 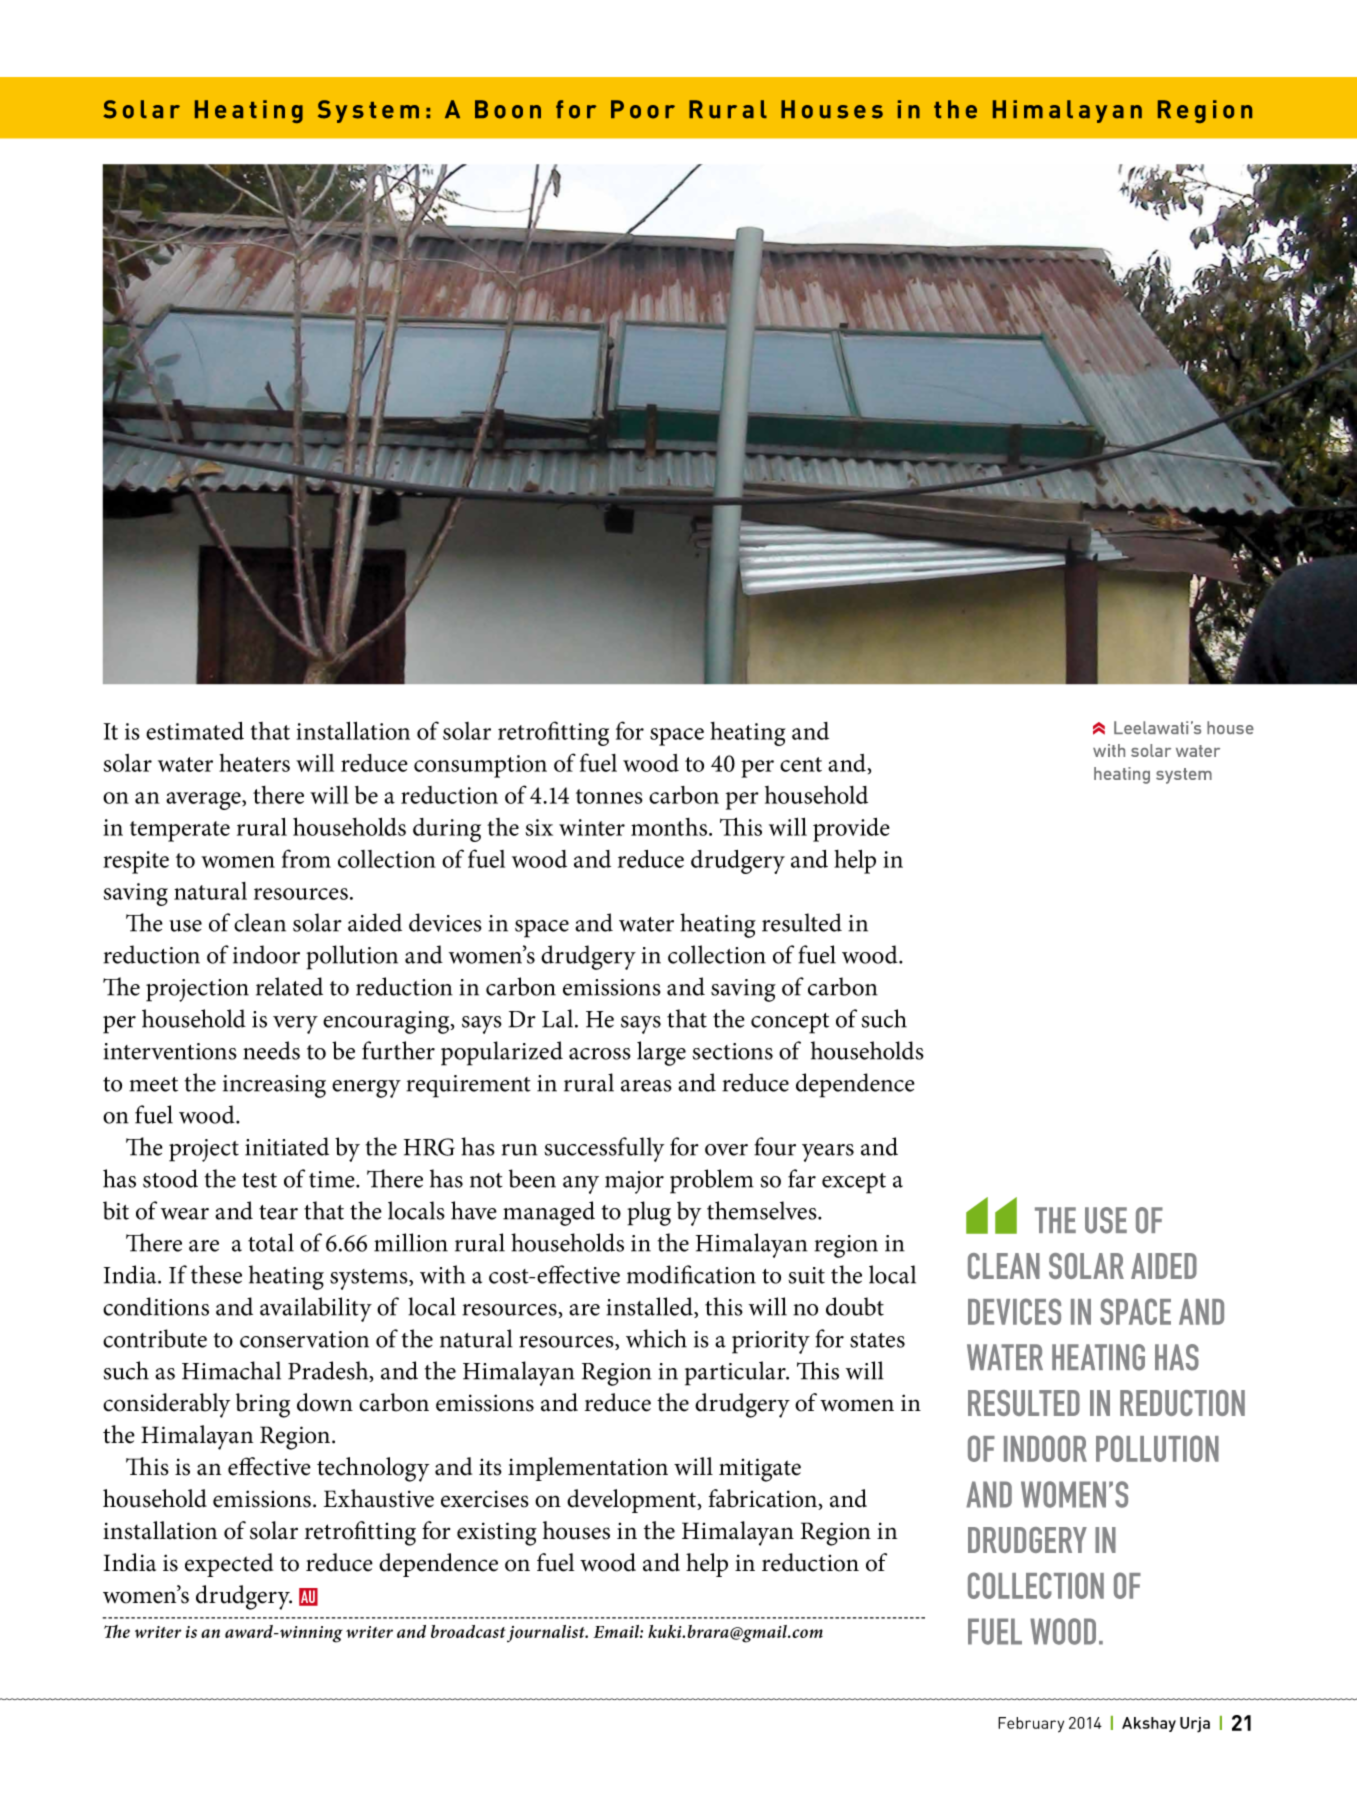 I want to click on broadcast, so click(x=468, y=1631).
